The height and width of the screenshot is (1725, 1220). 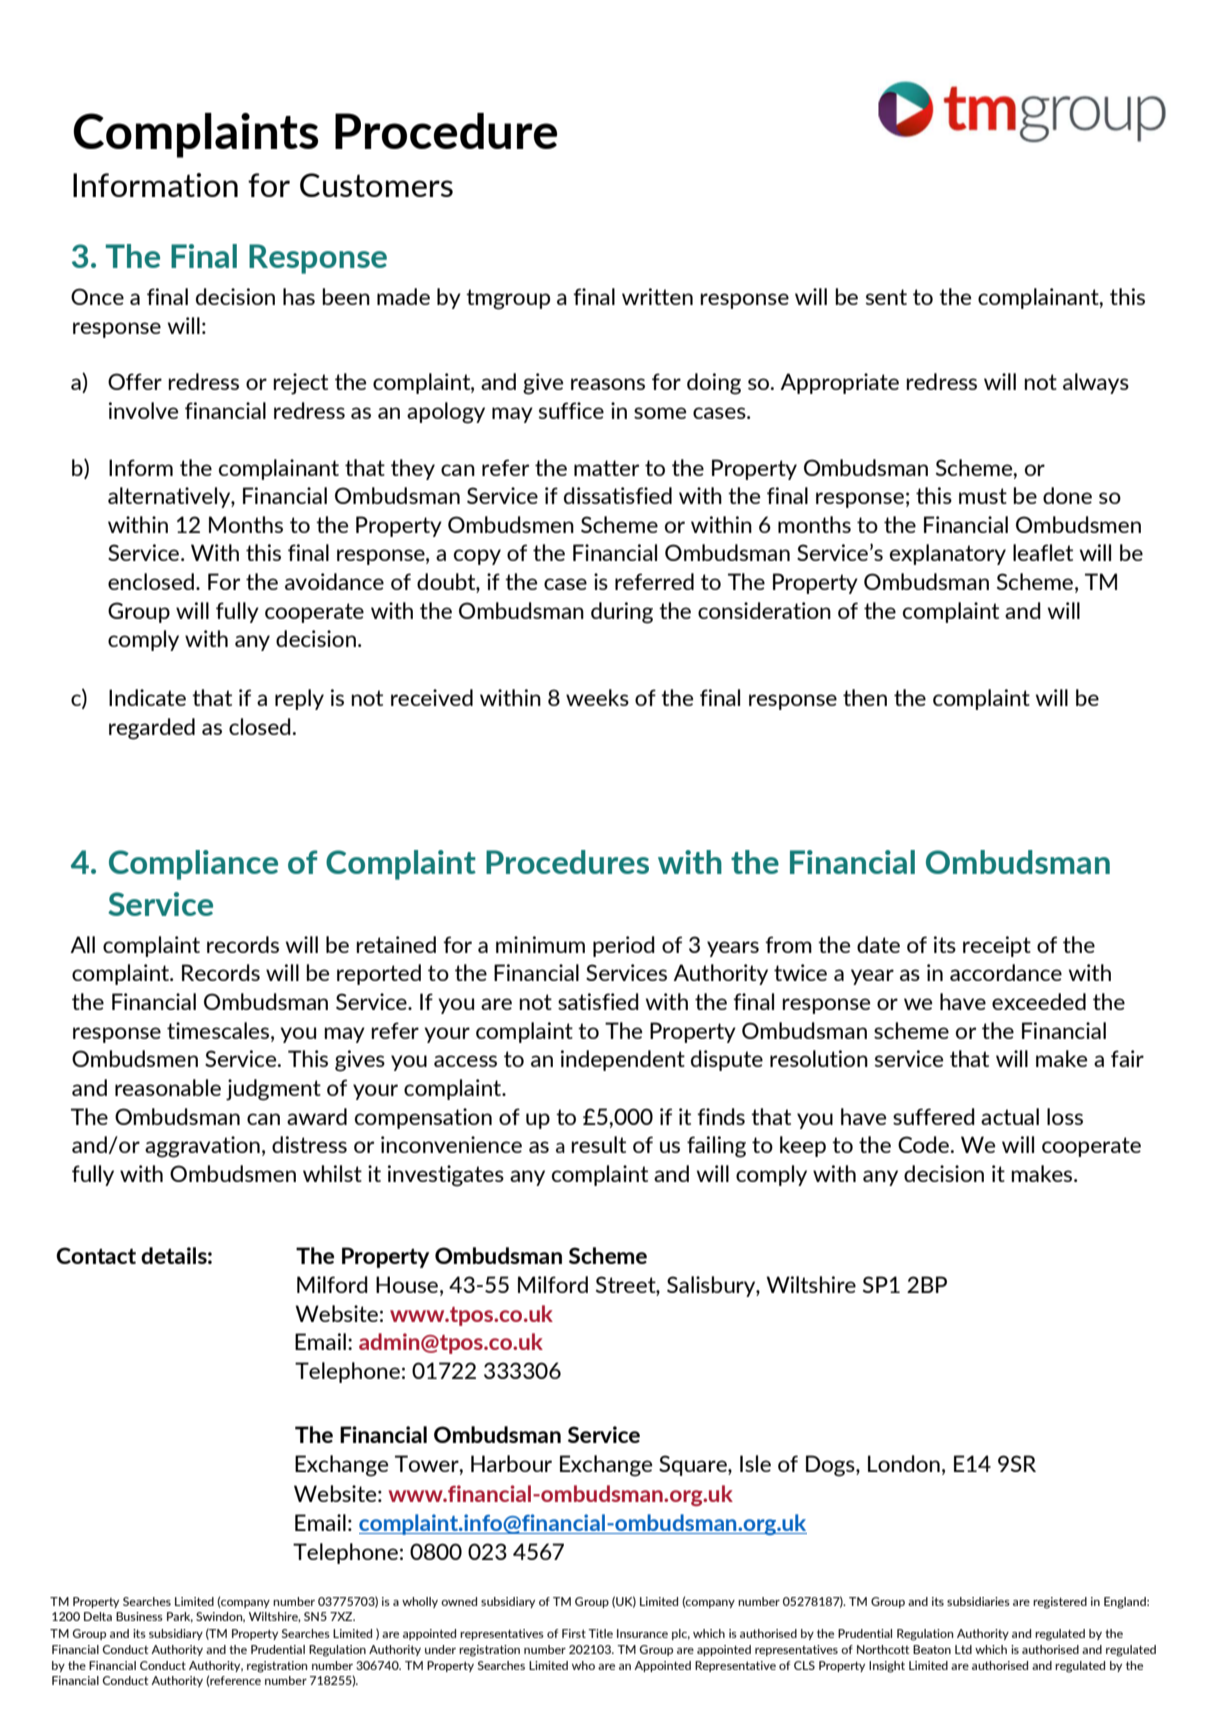 I want to click on result, so click(x=598, y=1144).
